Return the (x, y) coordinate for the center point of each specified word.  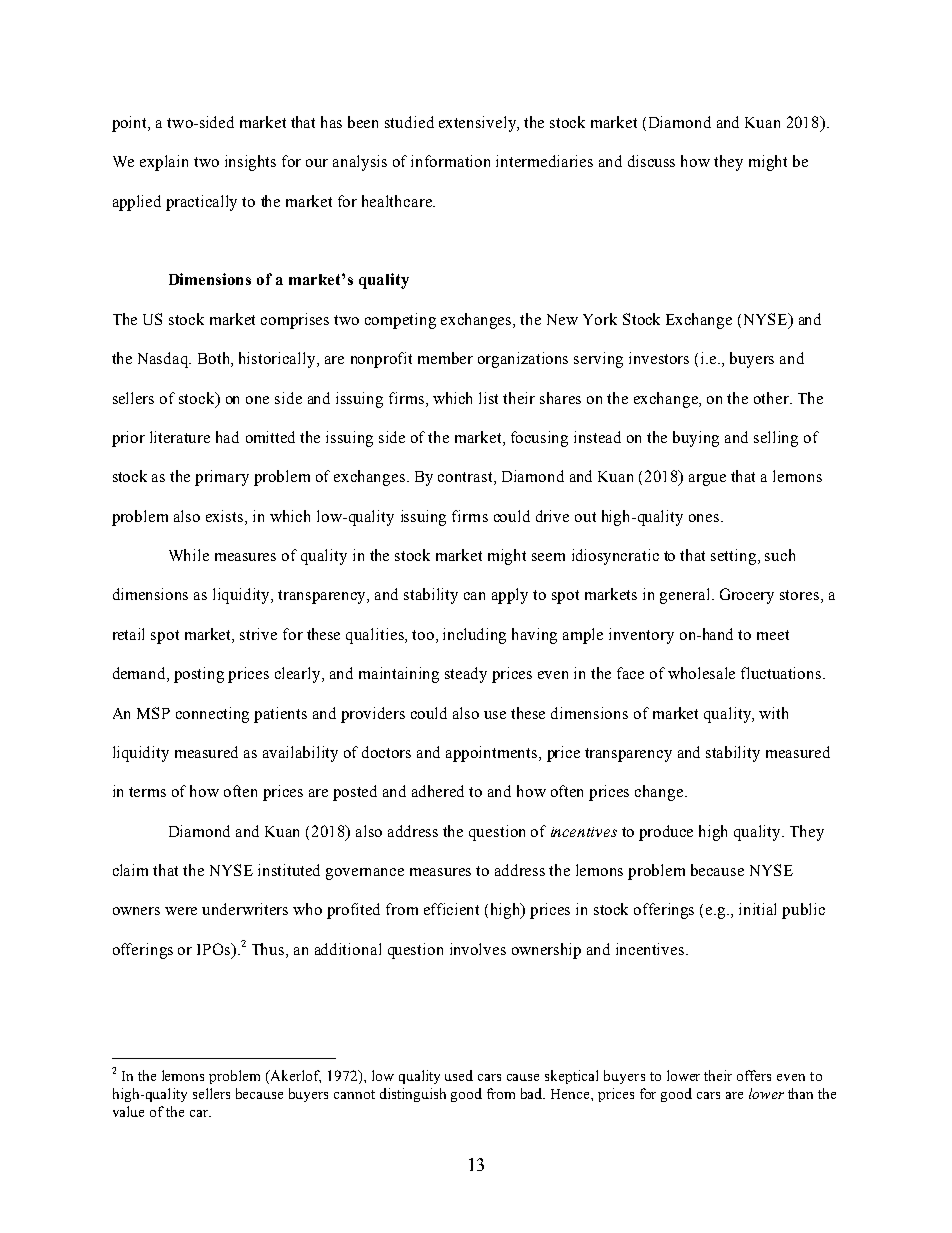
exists (226, 516)
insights (250, 163)
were (181, 911)
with (773, 713)
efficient (451, 909)
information (450, 161)
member (445, 358)
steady (466, 675)
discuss (651, 161)
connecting (212, 715)
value (128, 1111)
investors (659, 358)
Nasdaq (164, 360)
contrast (466, 478)
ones (705, 518)
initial (757, 909)
